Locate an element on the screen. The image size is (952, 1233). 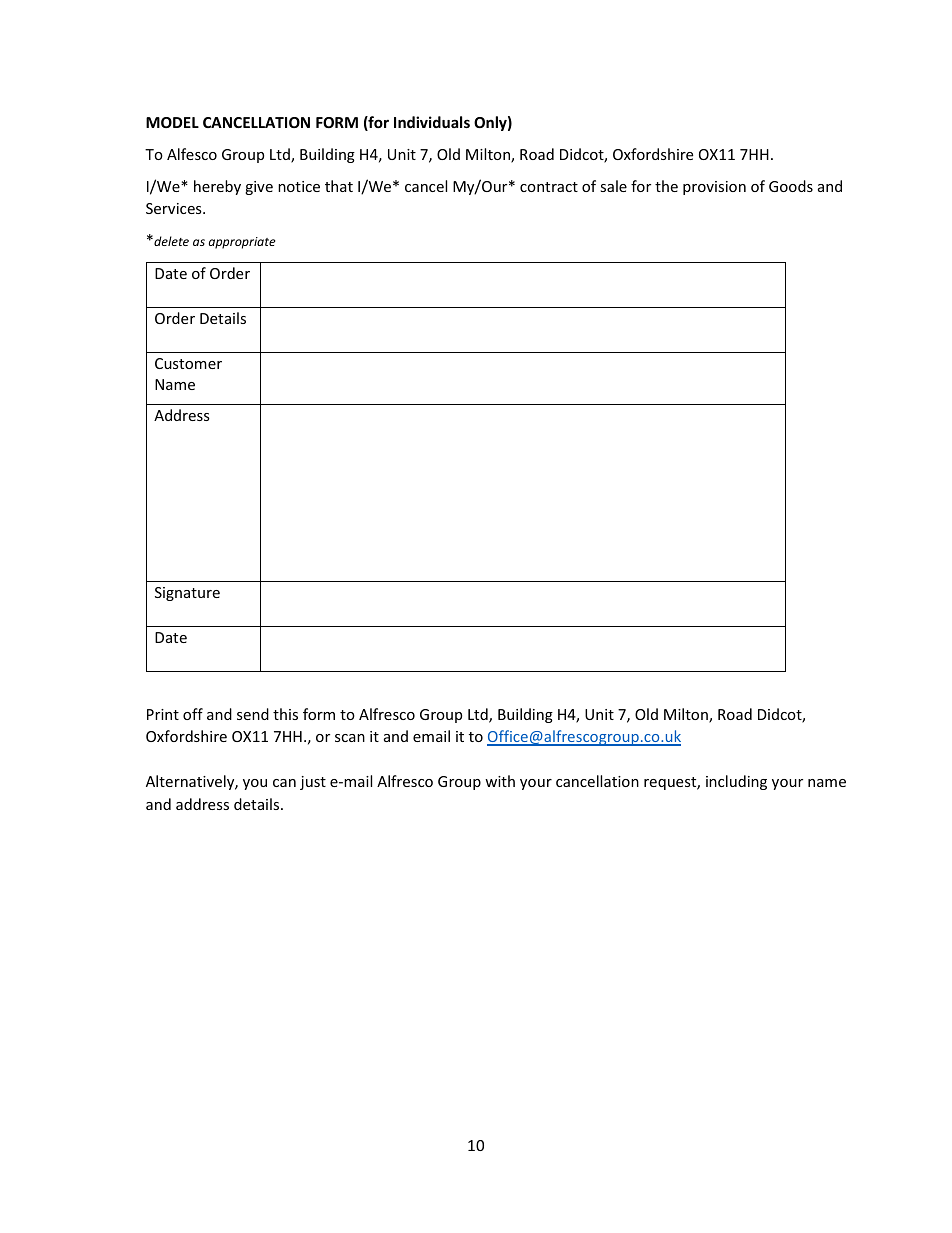
provision is located at coordinates (714, 188).
